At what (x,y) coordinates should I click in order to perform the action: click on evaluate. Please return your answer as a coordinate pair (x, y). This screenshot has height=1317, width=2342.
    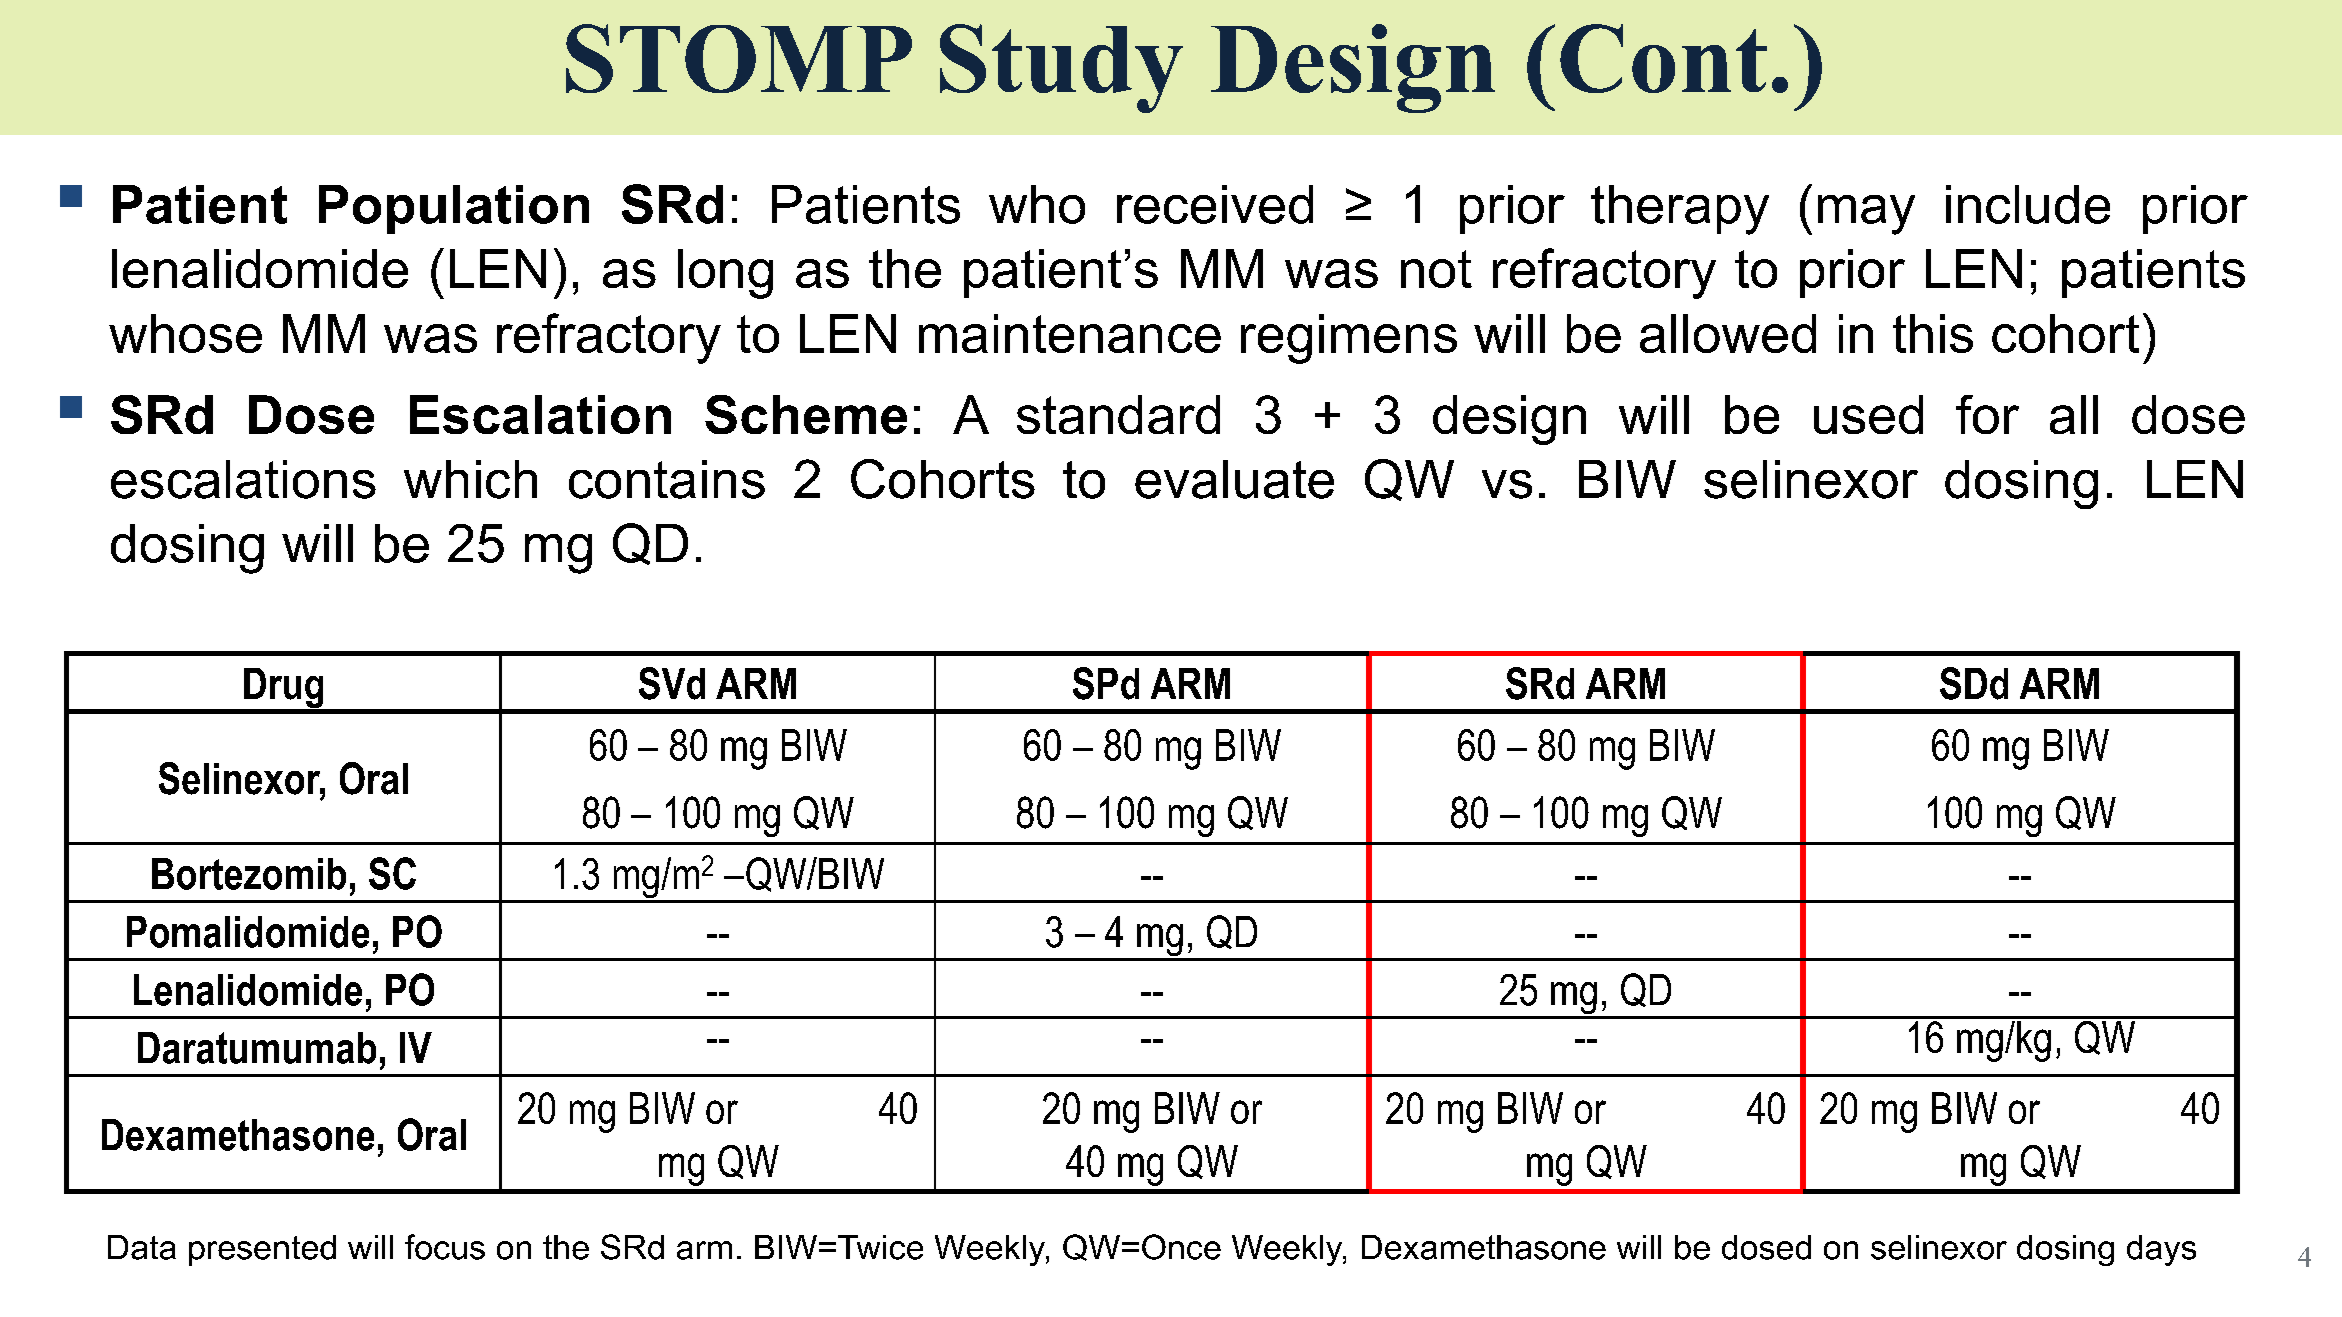
    Looking at the image, I should click on (1234, 479).
